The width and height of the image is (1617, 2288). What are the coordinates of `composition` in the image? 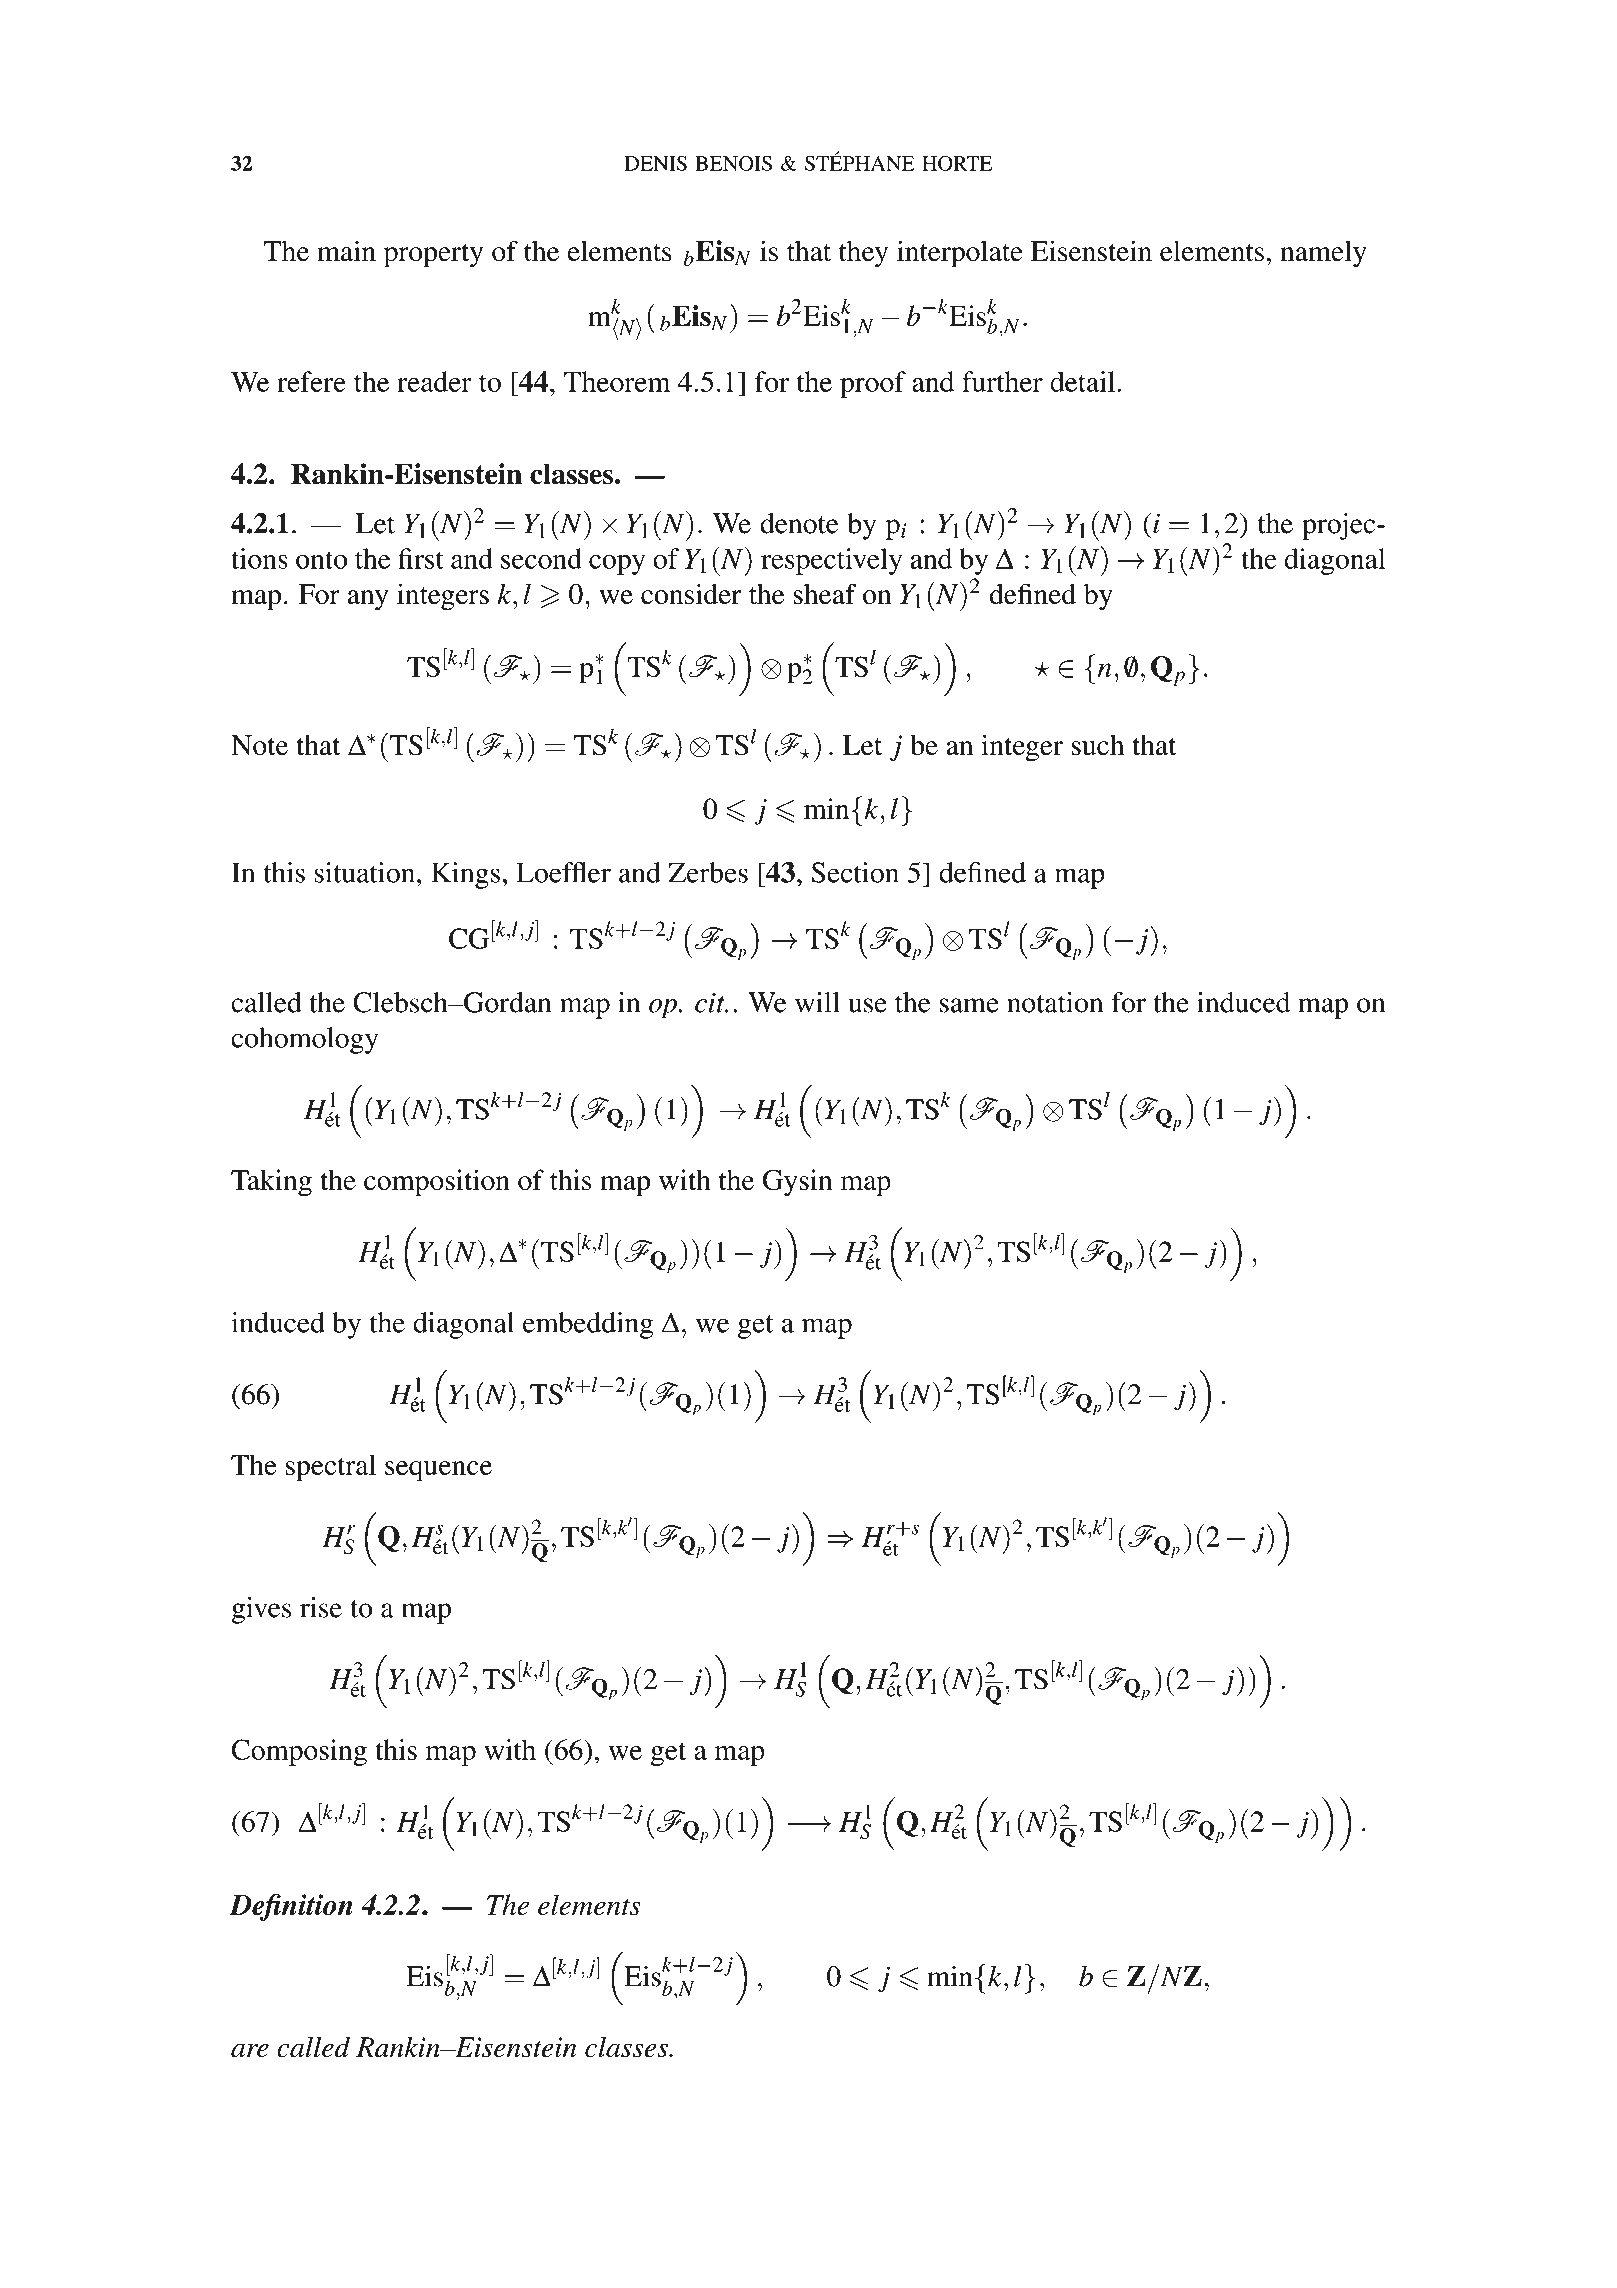 It's located at (437, 1183).
